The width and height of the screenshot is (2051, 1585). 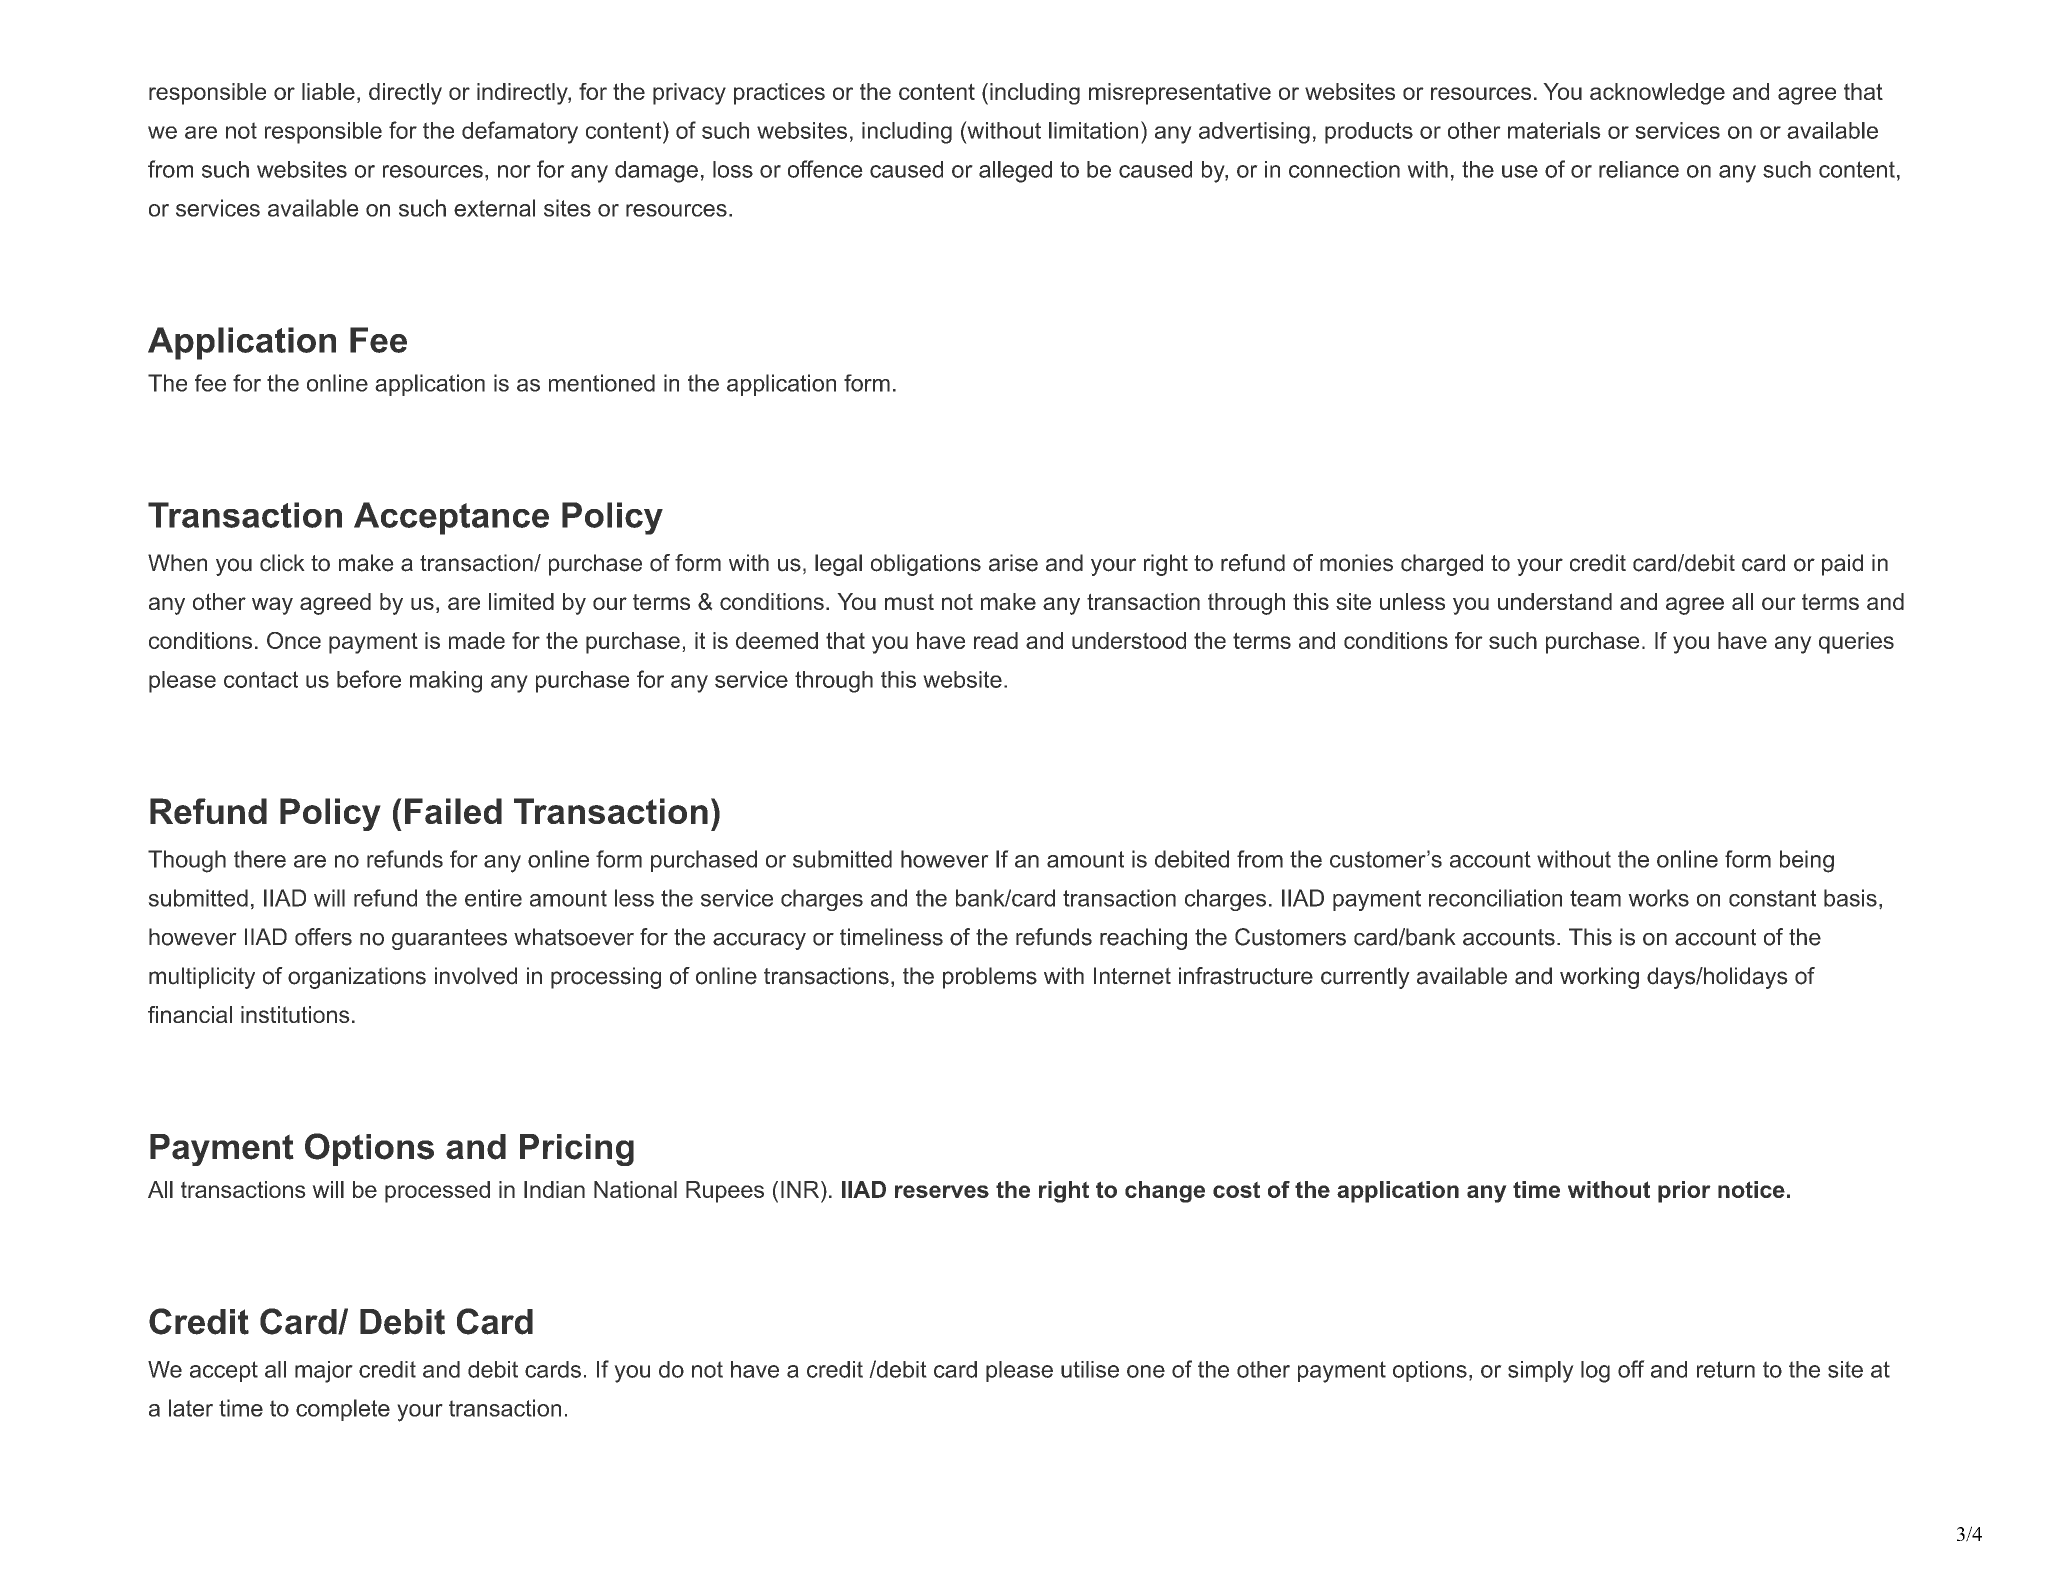 I want to click on read, so click(x=996, y=640).
